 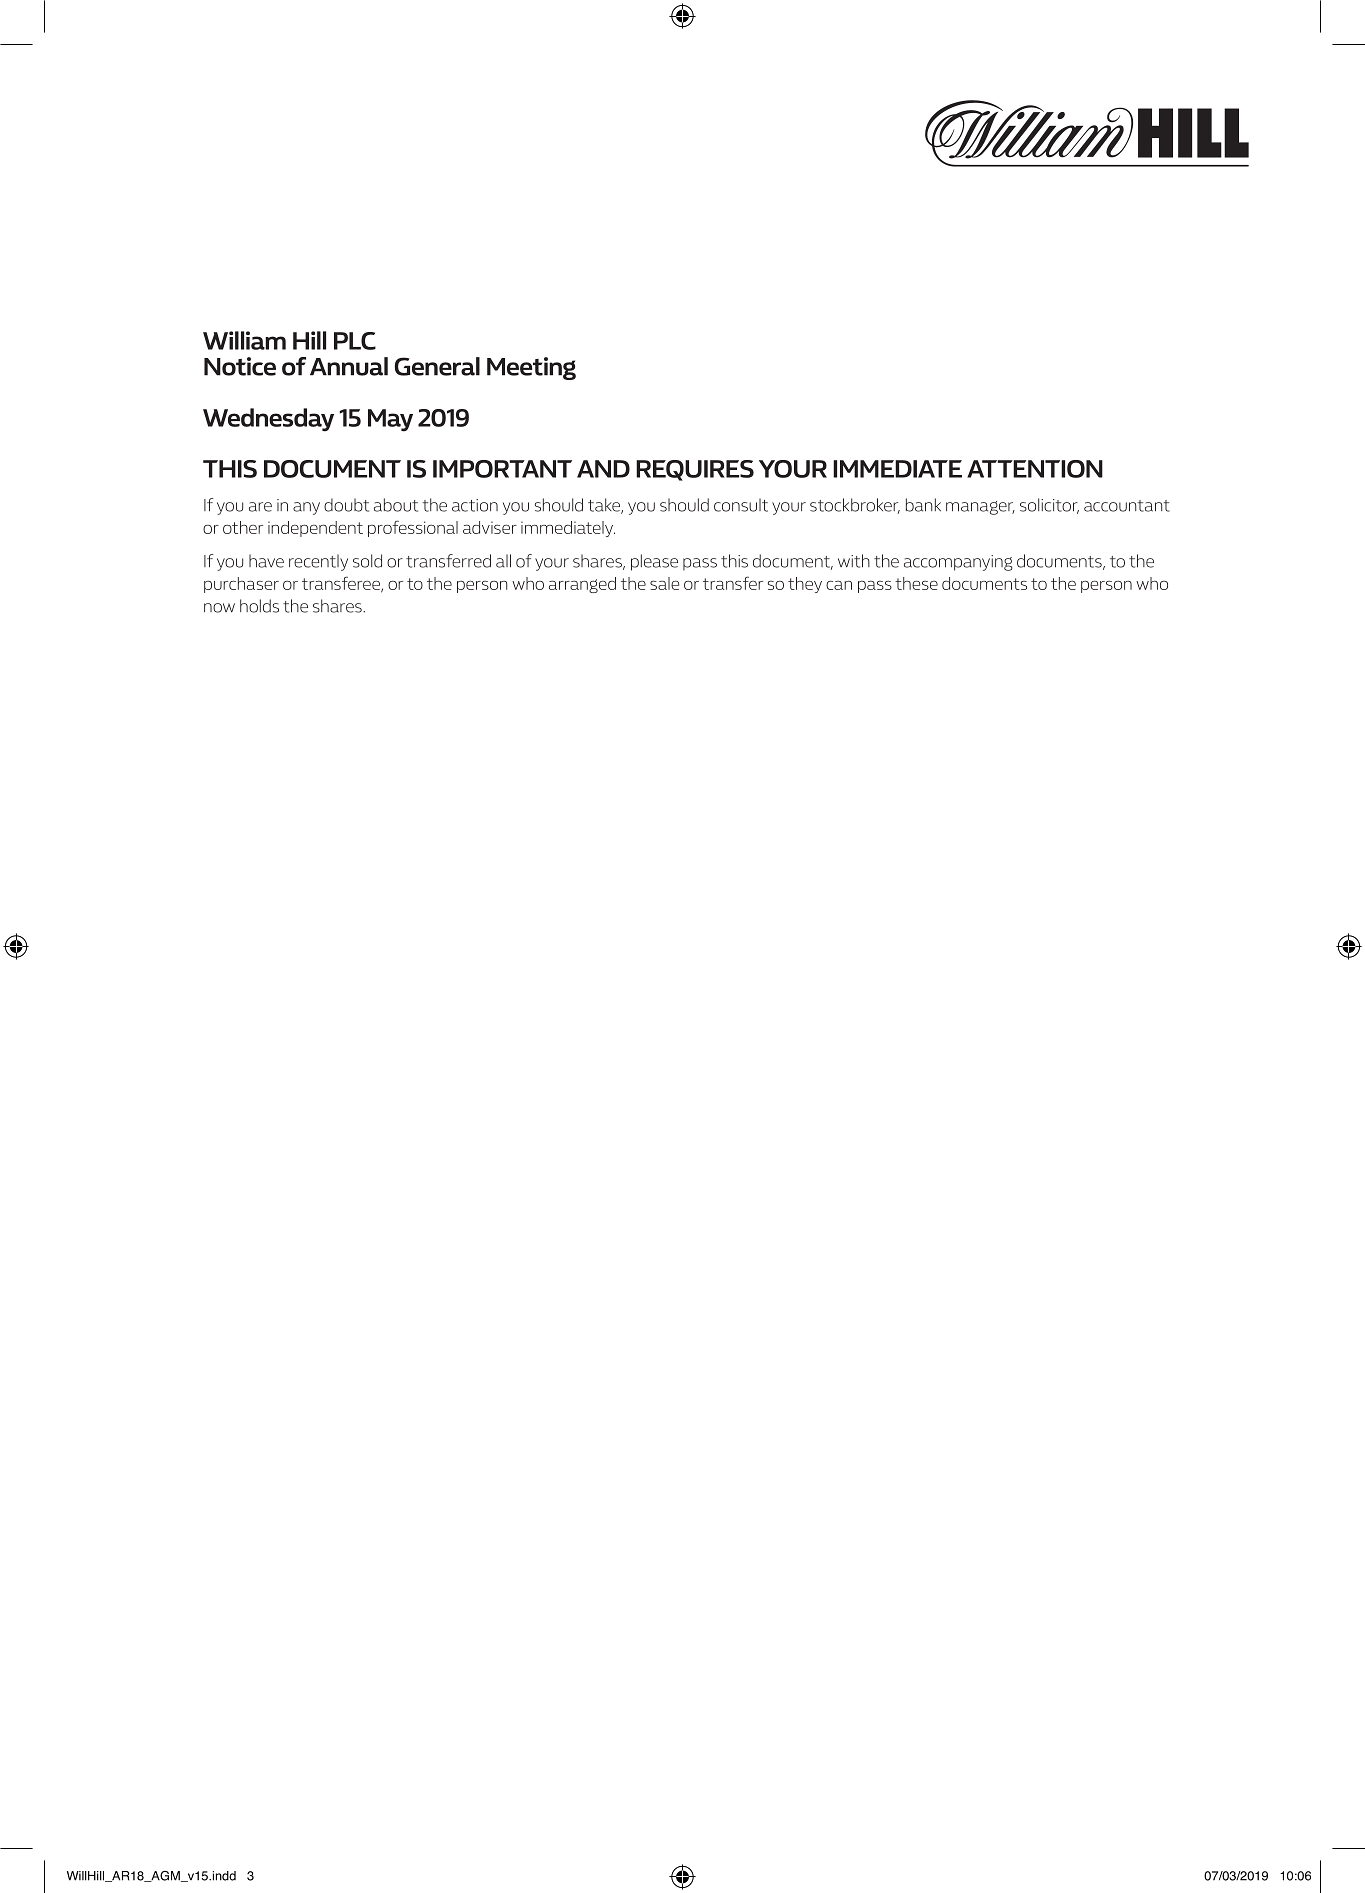 What do you see at coordinates (346, 505) in the document?
I see `doubt` at bounding box center [346, 505].
